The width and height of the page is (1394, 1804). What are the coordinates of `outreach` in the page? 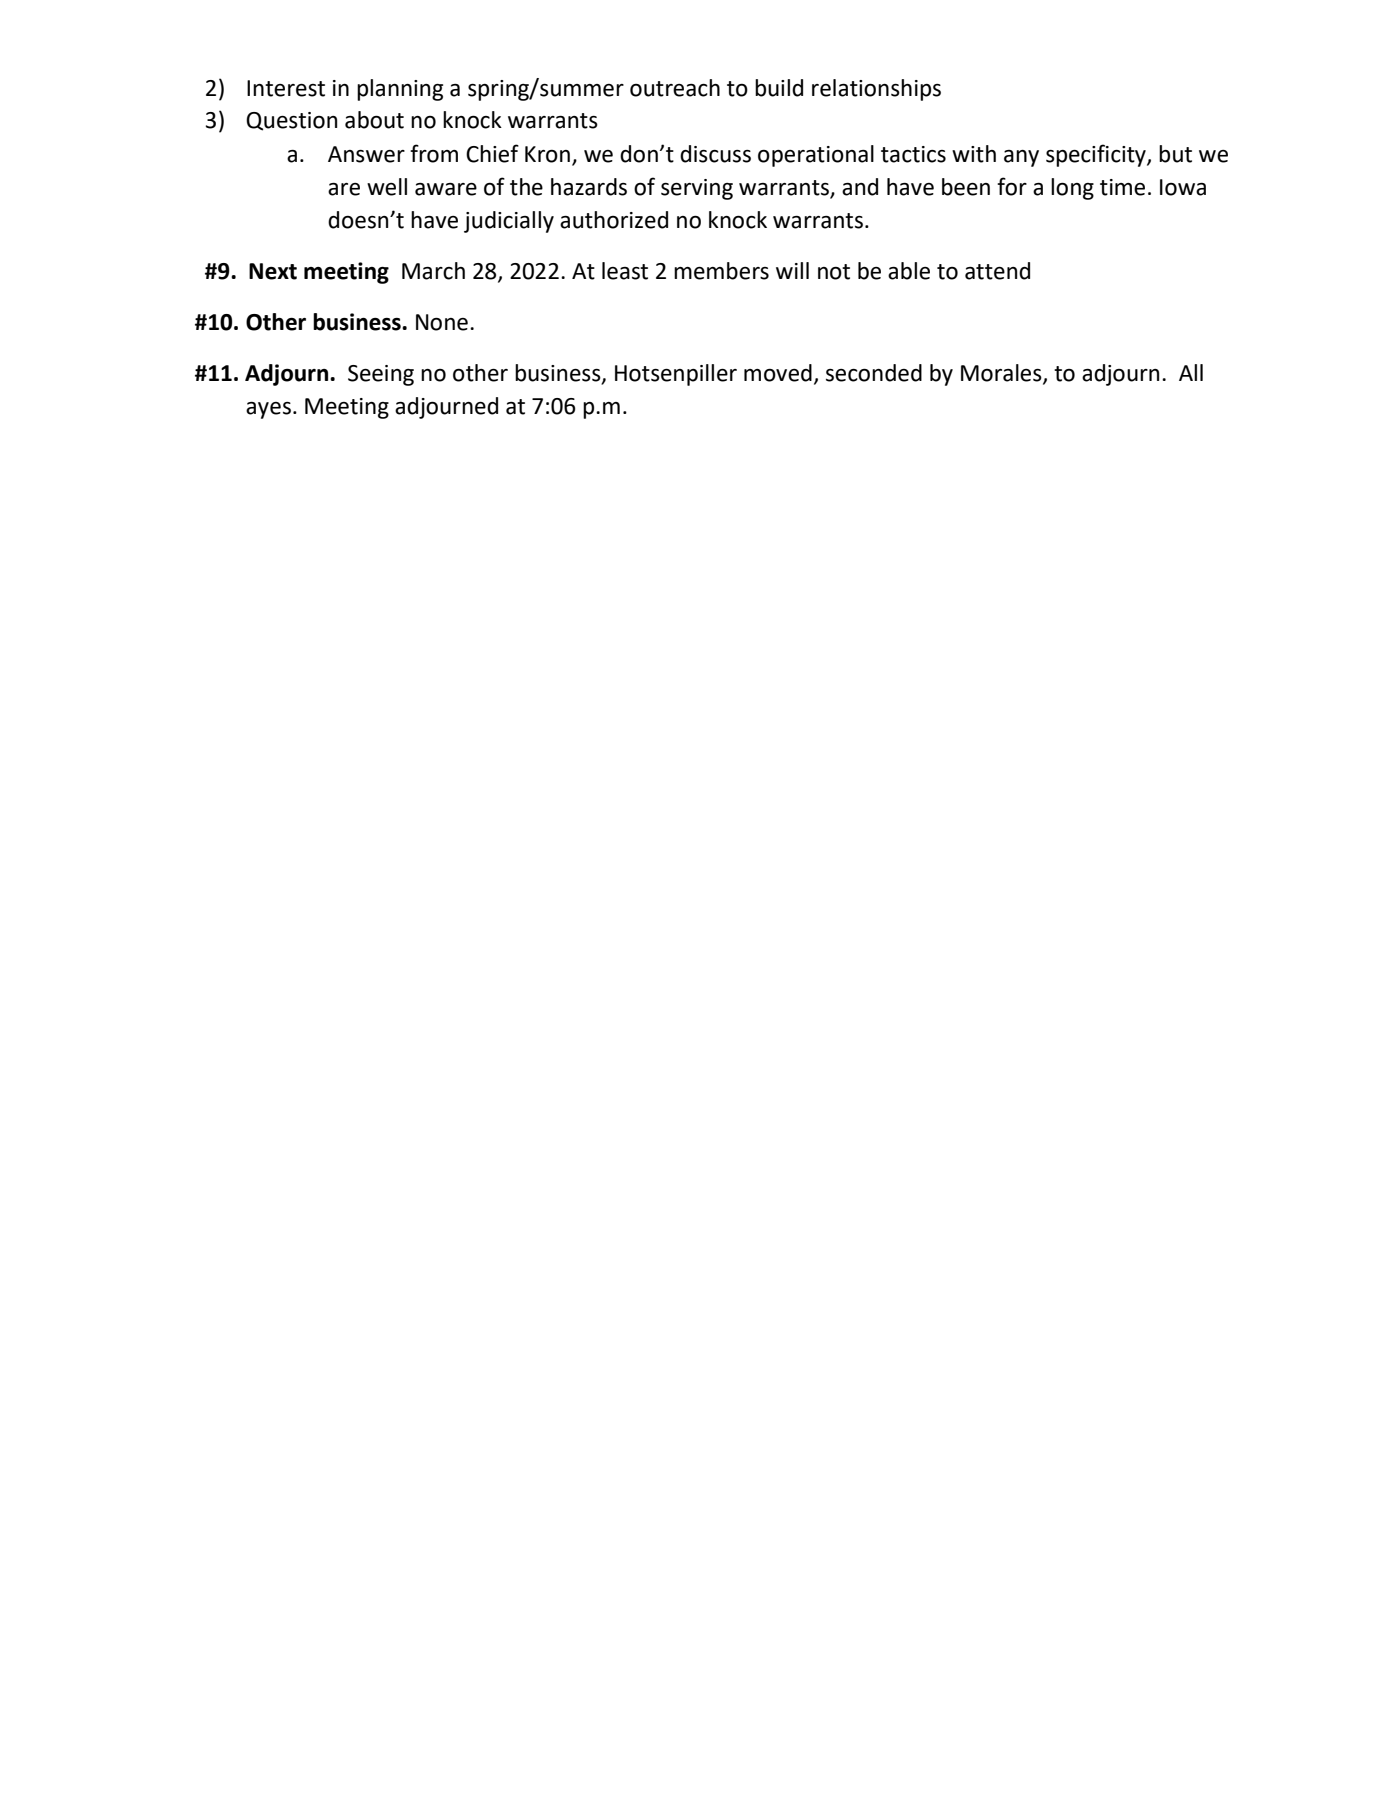 It's located at (675, 88).
